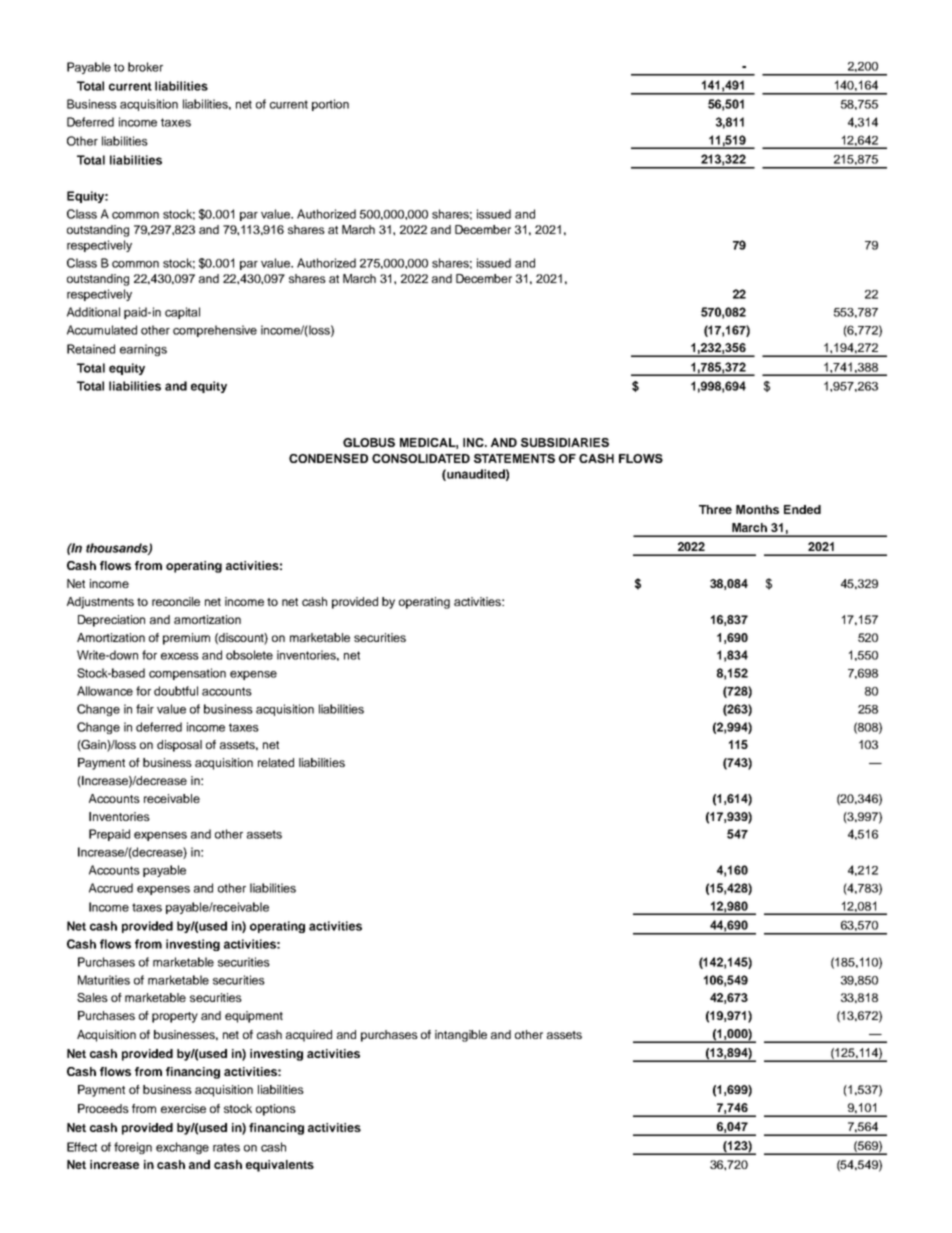 Image resolution: width=952 pixels, height=1233 pixels. What do you see at coordinates (145, 67) in the page?
I see `broker` at bounding box center [145, 67].
